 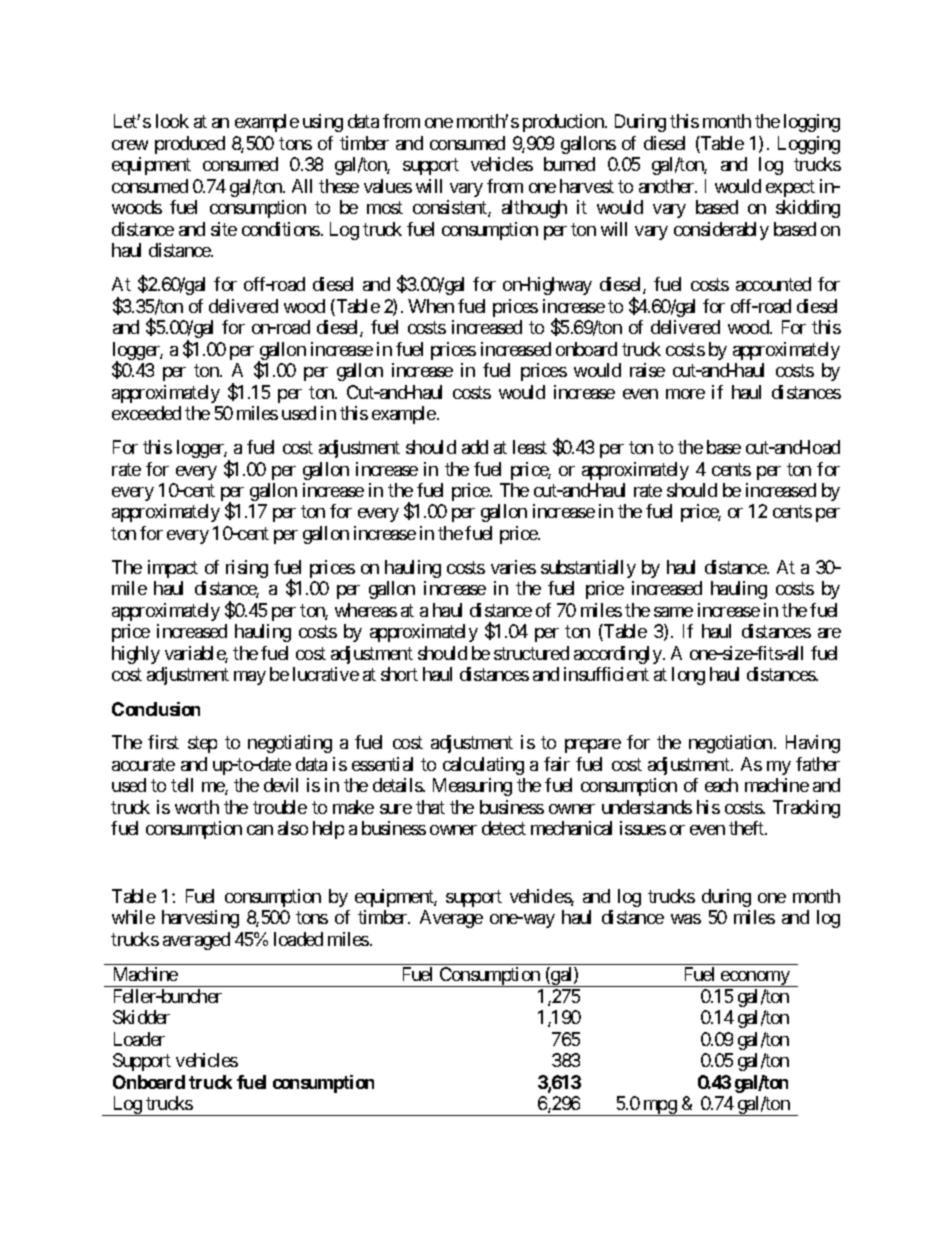 What do you see at coordinates (673, 612) in the screenshot?
I see `same` at bounding box center [673, 612].
